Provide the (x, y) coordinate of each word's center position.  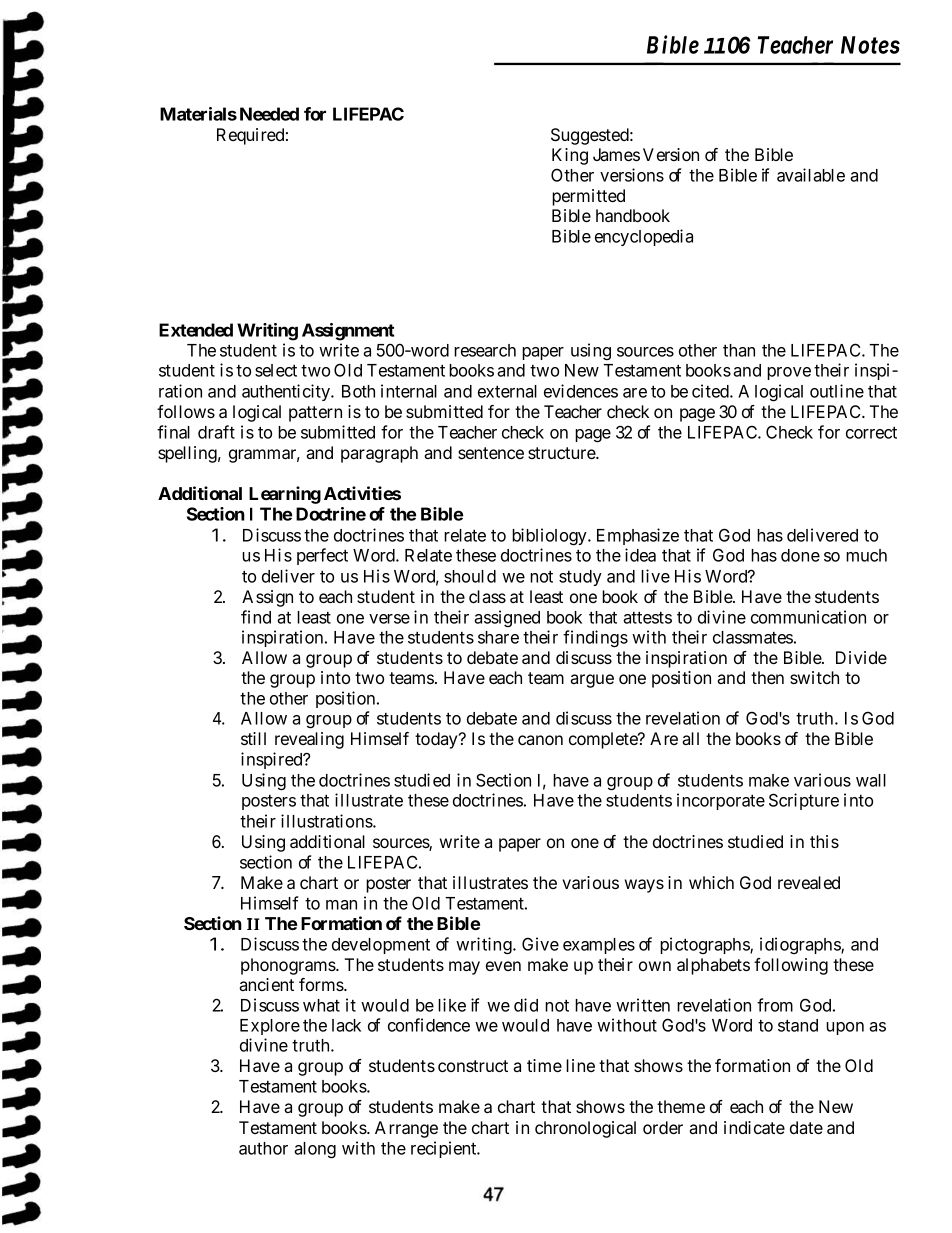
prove (789, 373)
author (263, 1148)
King (570, 156)
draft (216, 432)
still (253, 738)
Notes (870, 45)
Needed (269, 114)
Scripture (804, 801)
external (507, 391)
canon (540, 740)
